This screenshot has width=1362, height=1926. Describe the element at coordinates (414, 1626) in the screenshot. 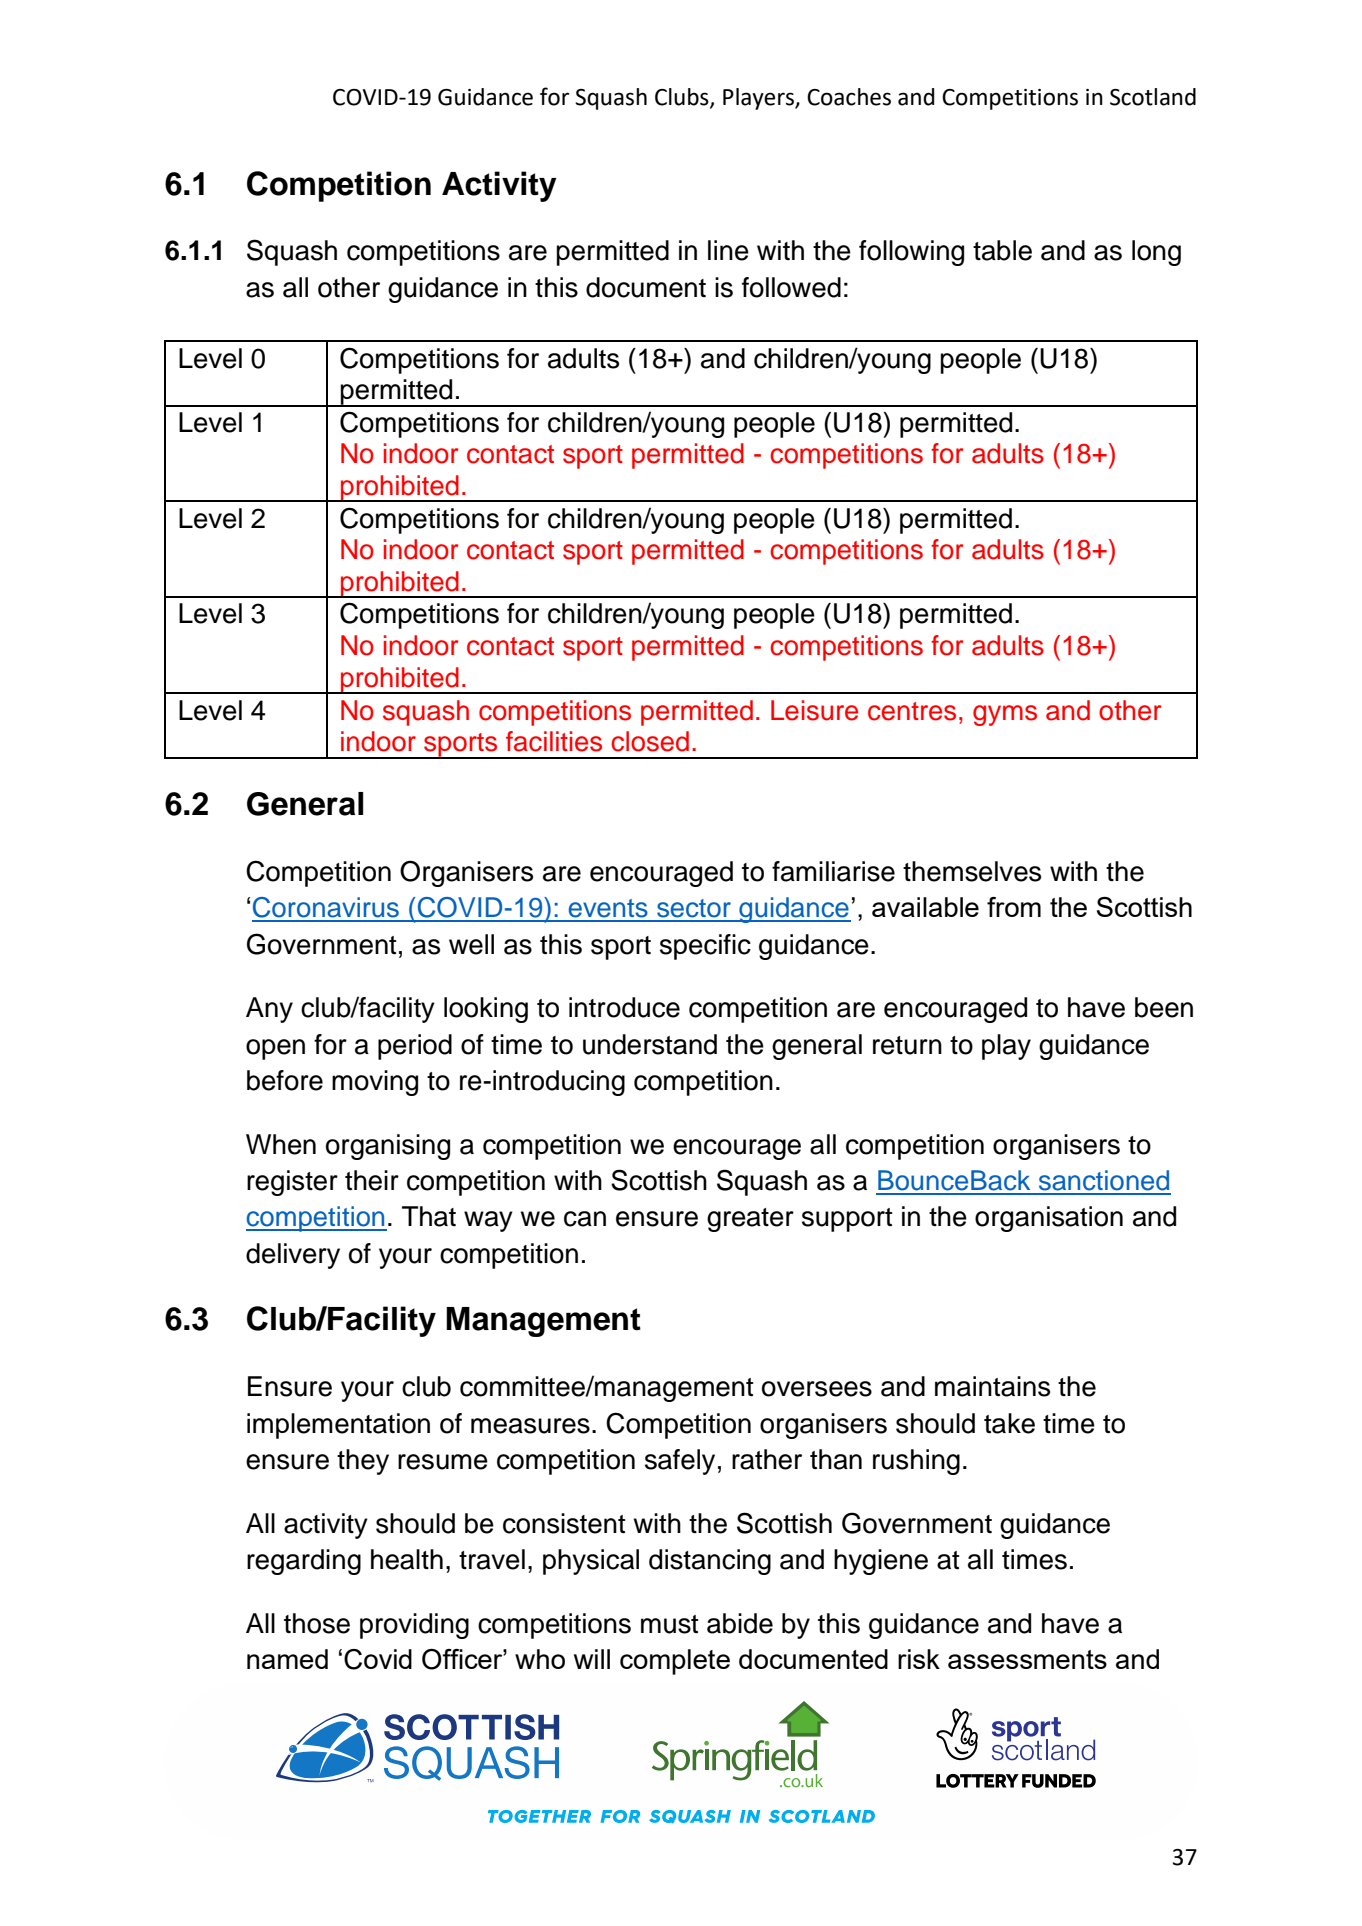

I see `providing` at that location.
